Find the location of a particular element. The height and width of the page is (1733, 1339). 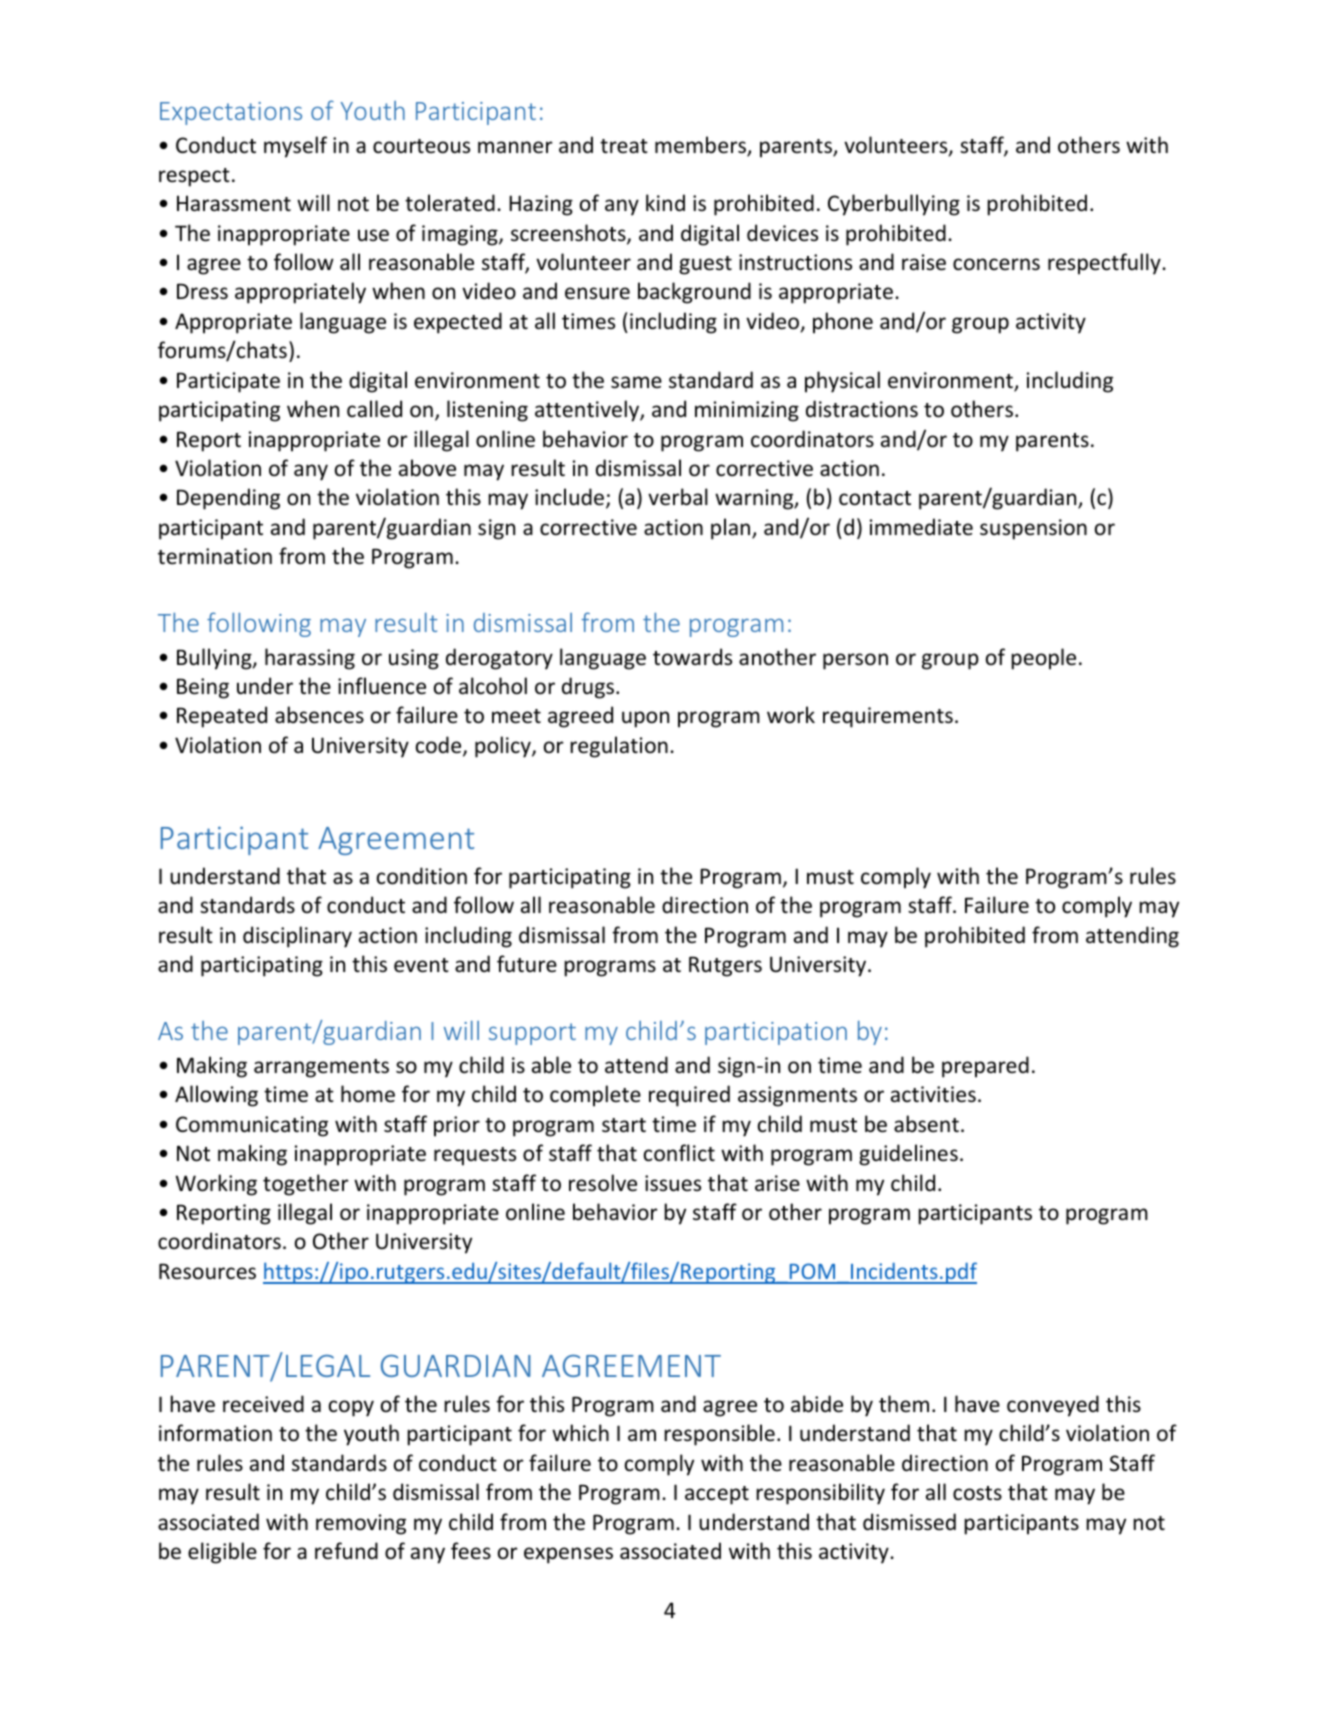

raise is located at coordinates (924, 262).
